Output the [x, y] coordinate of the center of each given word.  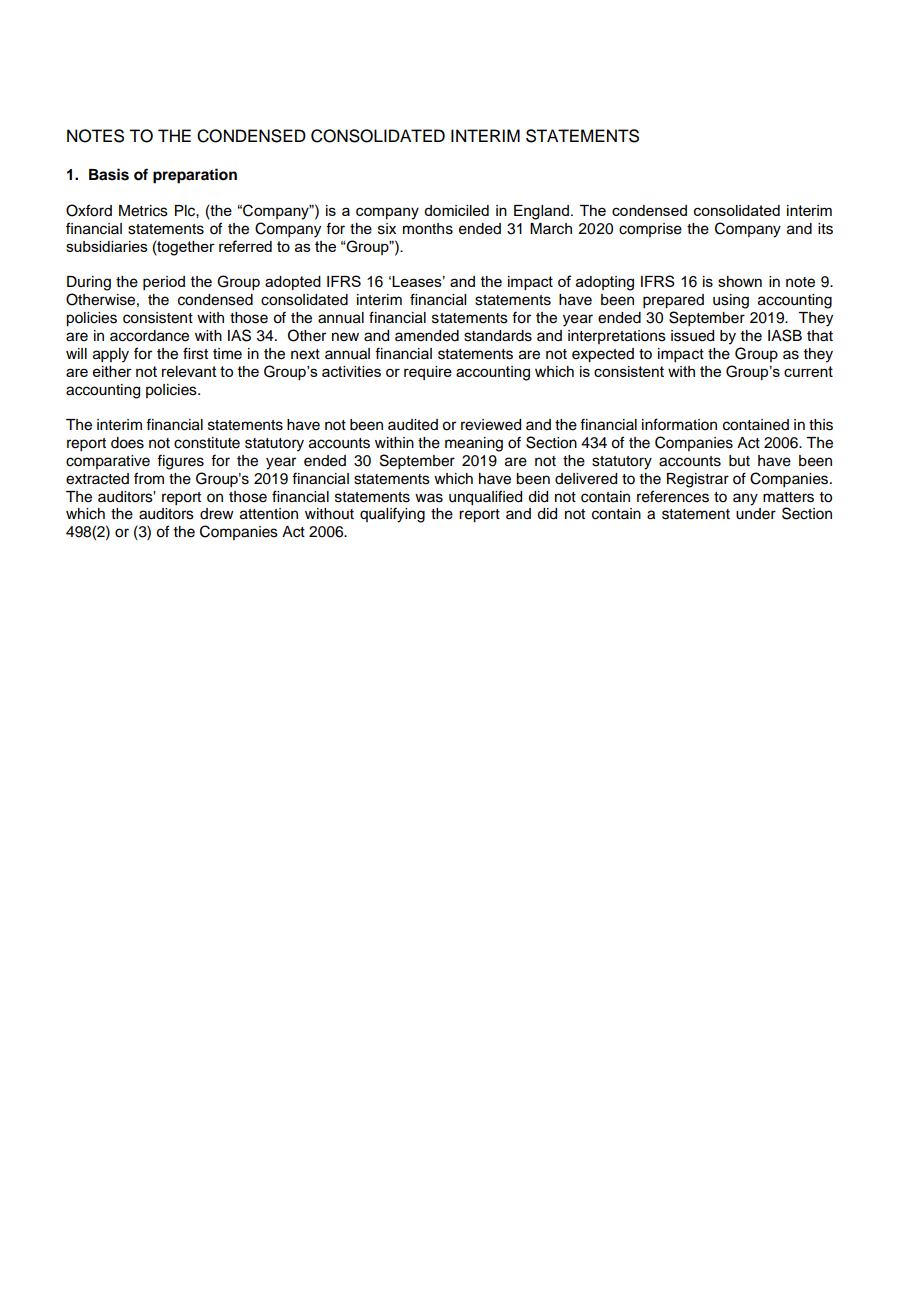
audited [413, 425]
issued [692, 336]
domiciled [456, 210]
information [679, 424]
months [428, 229]
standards [498, 336]
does [127, 443]
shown [740, 281]
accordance [149, 336]
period [164, 283]
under [756, 514]
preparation [195, 176]
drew [217, 514]
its [825, 229]
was [429, 498]
